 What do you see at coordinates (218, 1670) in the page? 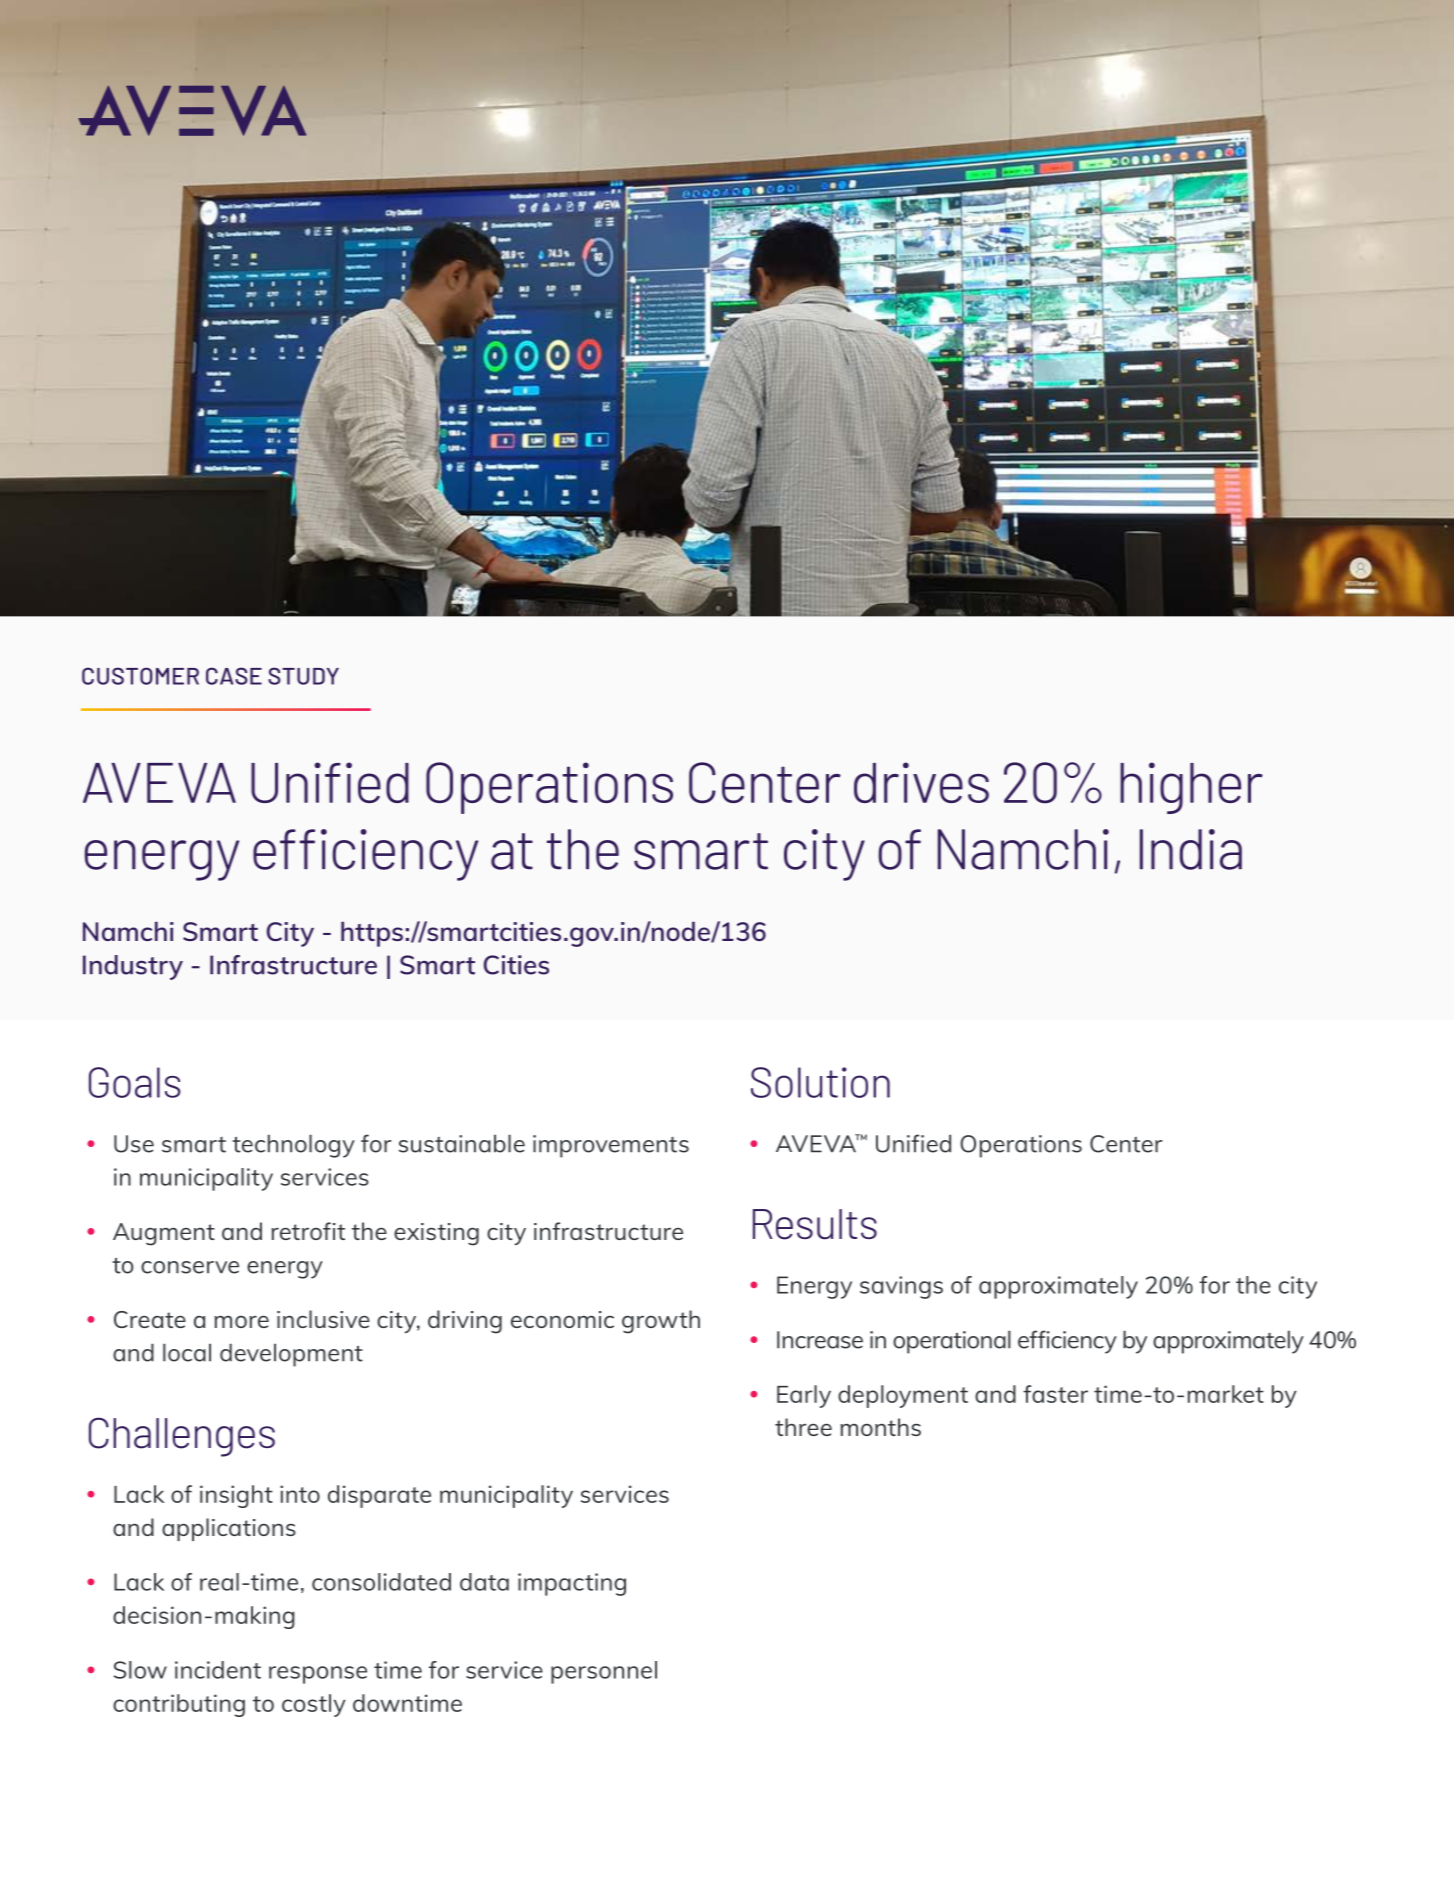
I see `incident` at bounding box center [218, 1670].
